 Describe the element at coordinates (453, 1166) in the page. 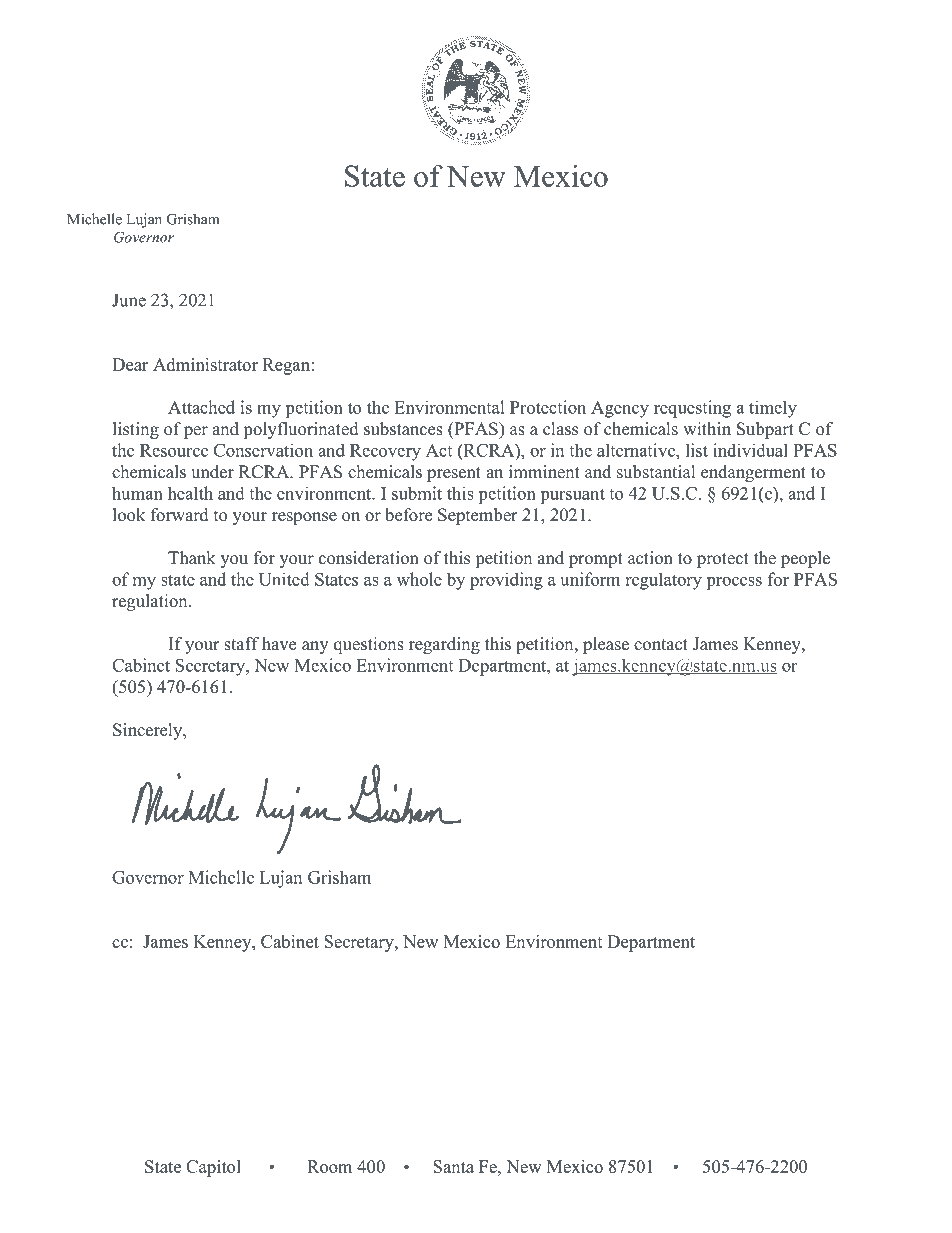

I see `Santa` at that location.
